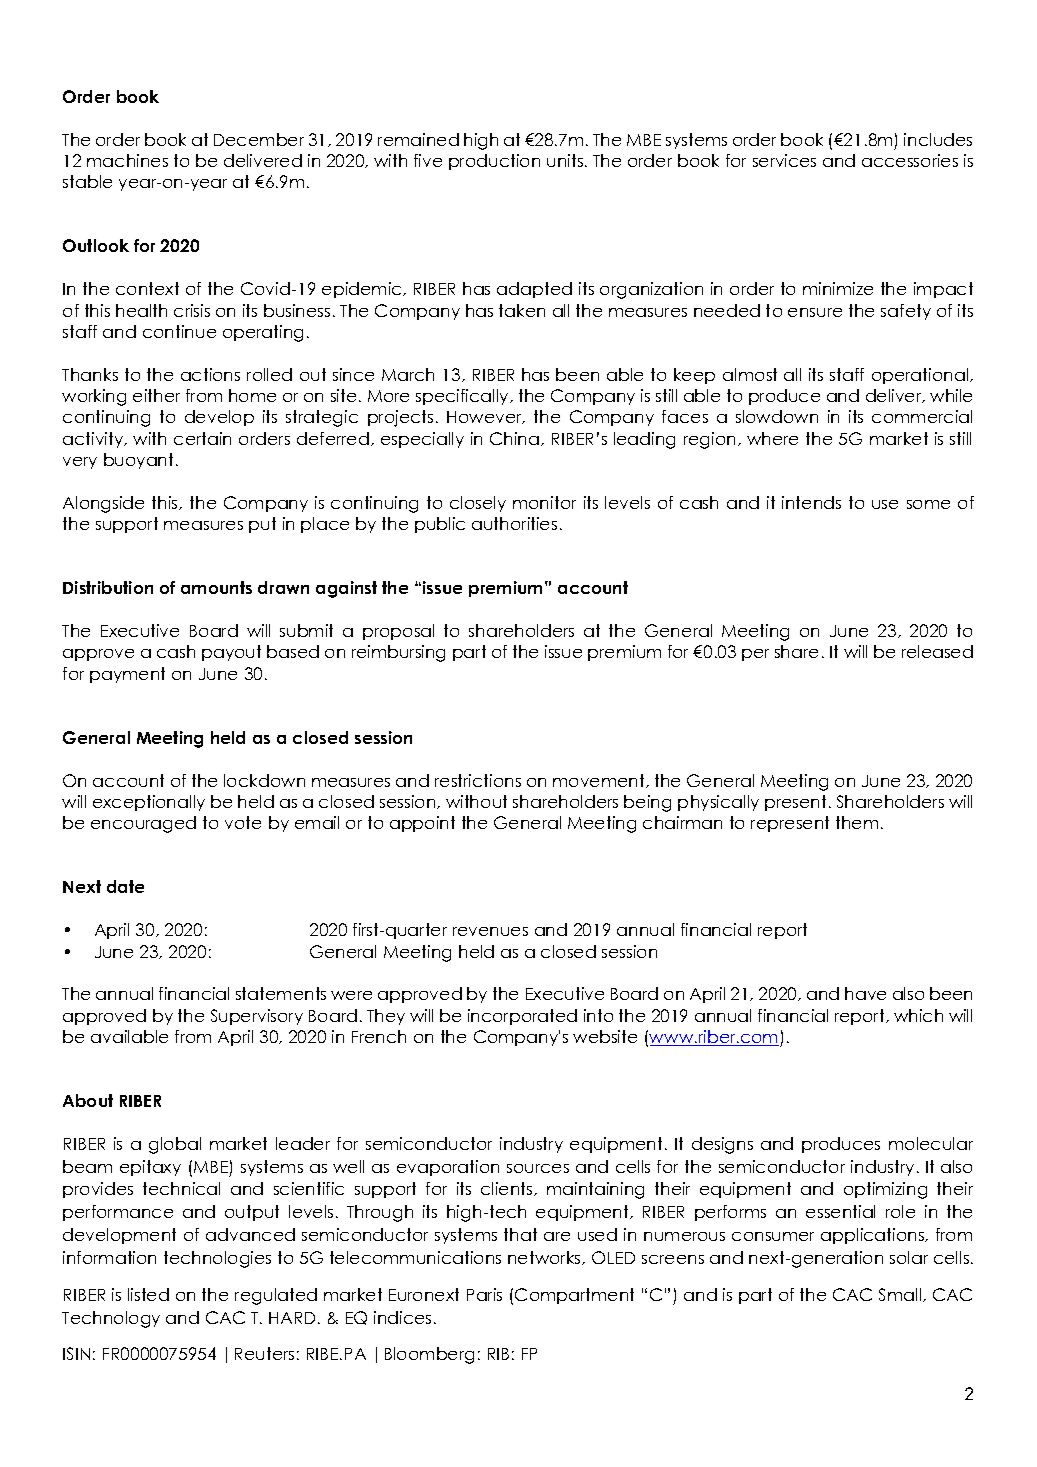 The height and width of the screenshot is (1467, 1037). What do you see at coordinates (784, 160) in the screenshot?
I see `services` at bounding box center [784, 160].
